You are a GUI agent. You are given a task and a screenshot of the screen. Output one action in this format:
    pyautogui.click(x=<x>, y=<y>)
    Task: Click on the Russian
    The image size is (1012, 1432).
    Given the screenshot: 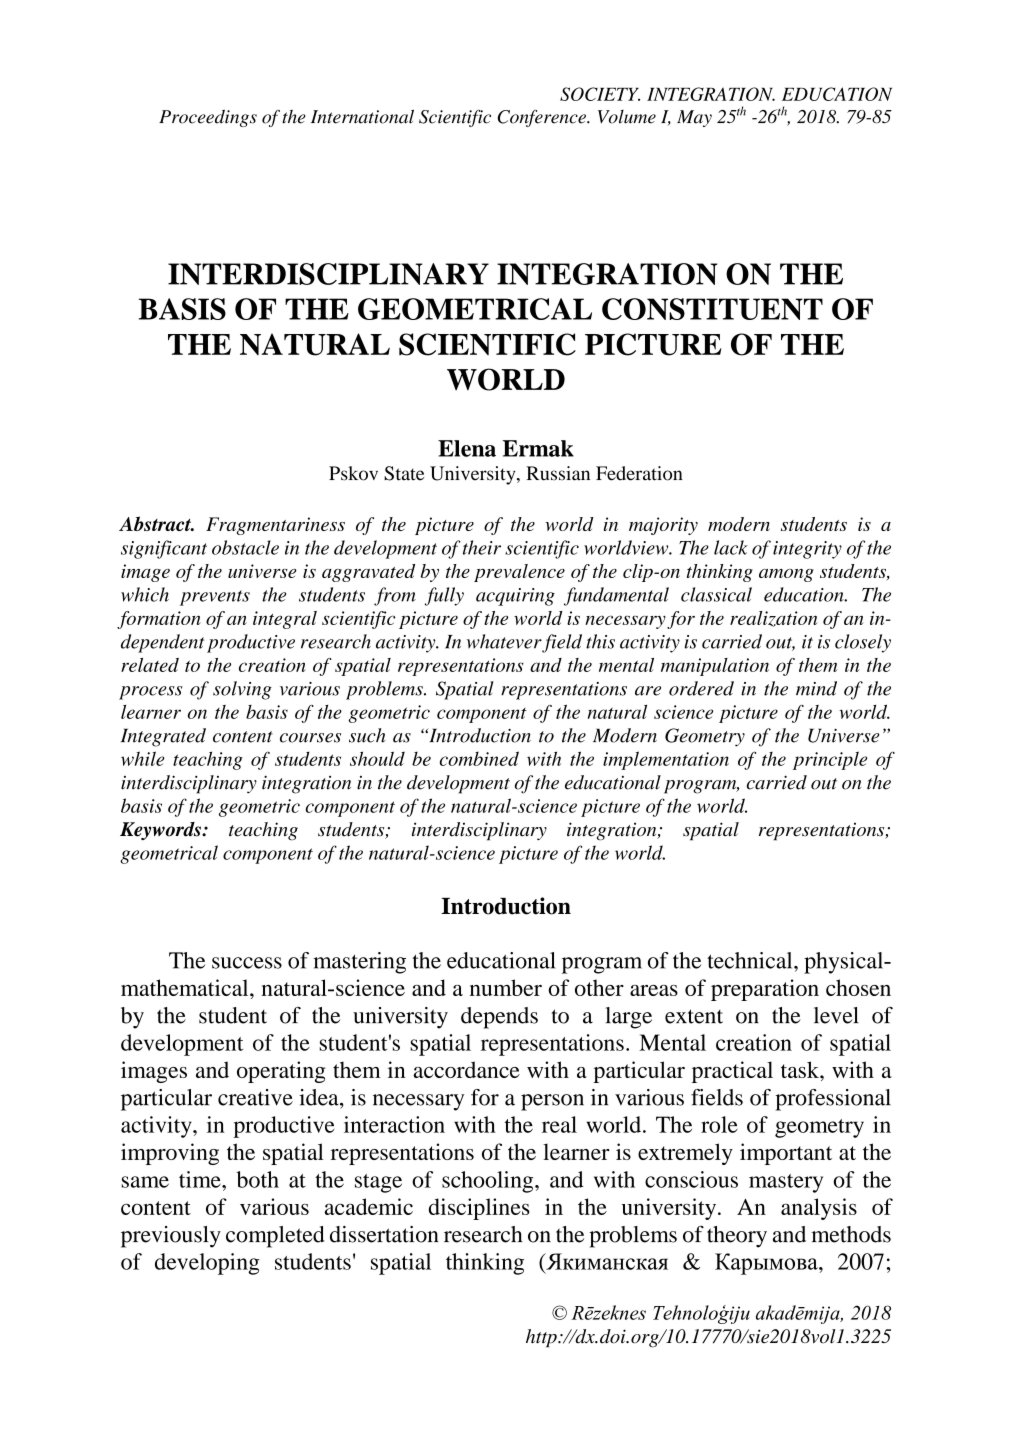 What is the action you would take?
    pyautogui.click(x=558, y=473)
